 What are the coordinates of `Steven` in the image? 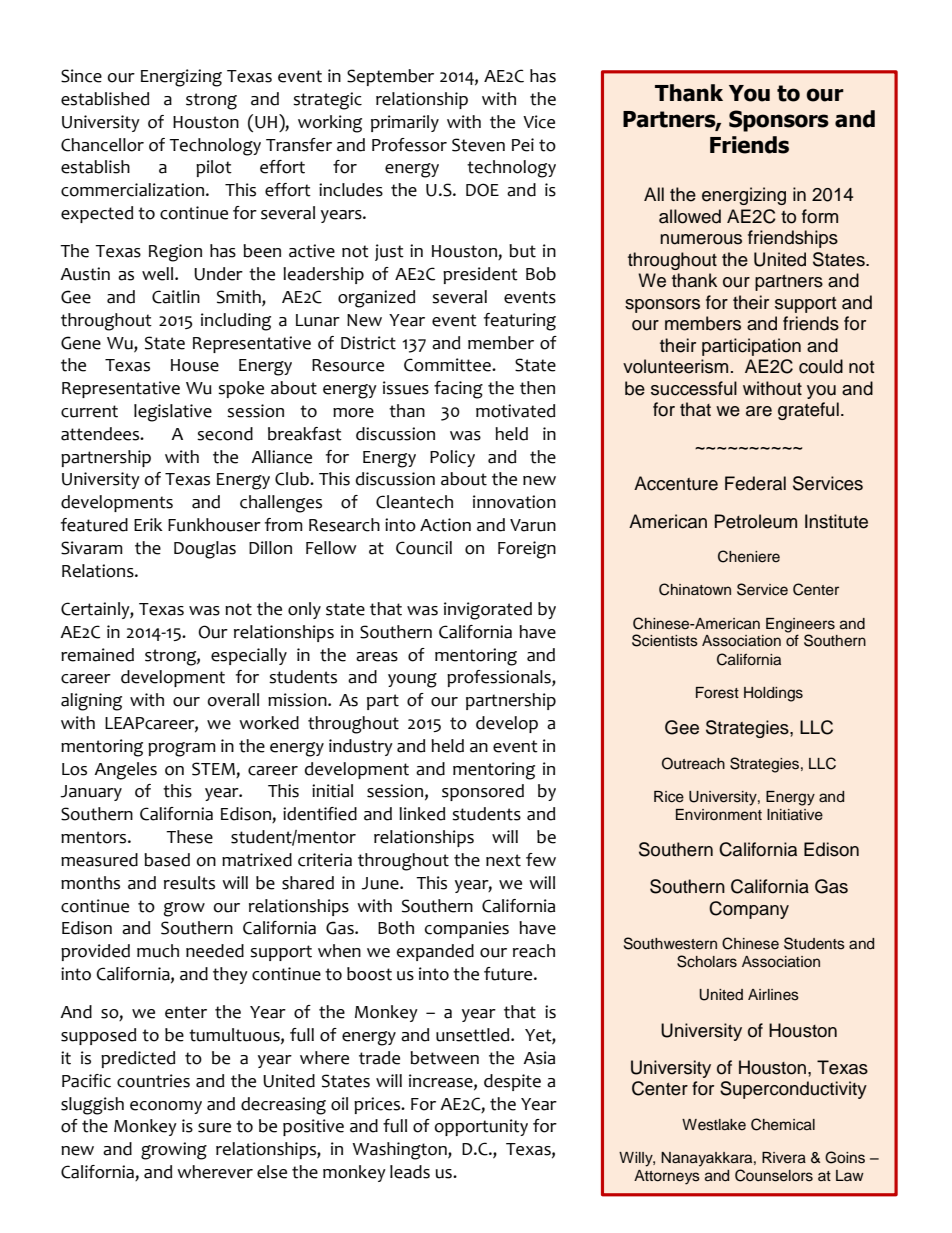 It's located at (478, 145).
